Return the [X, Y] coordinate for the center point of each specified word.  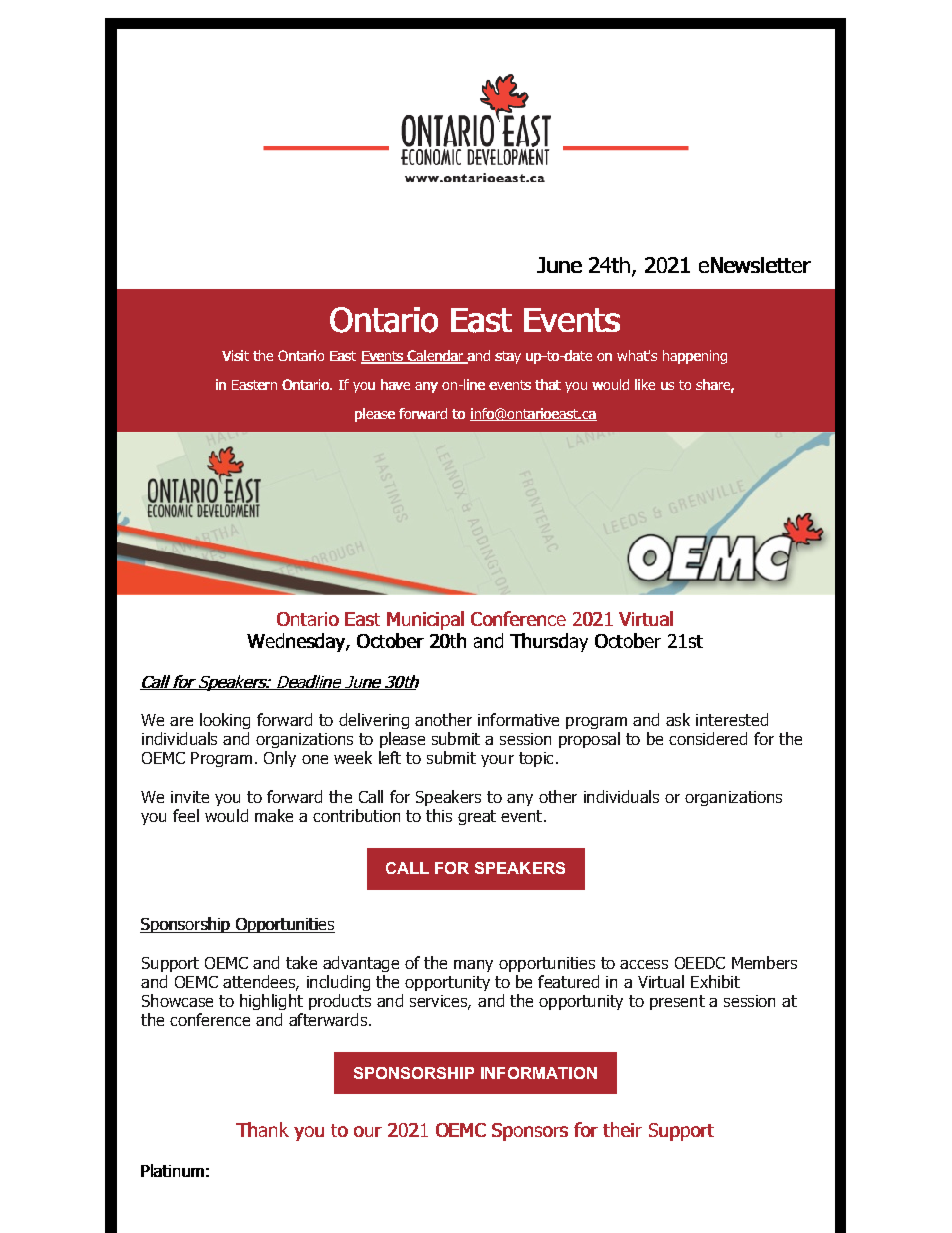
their [622, 1129]
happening [695, 357]
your [497, 761]
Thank [262, 1129]
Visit [235, 355]
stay [508, 357]
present [677, 1002]
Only [280, 759]
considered [708, 738]
